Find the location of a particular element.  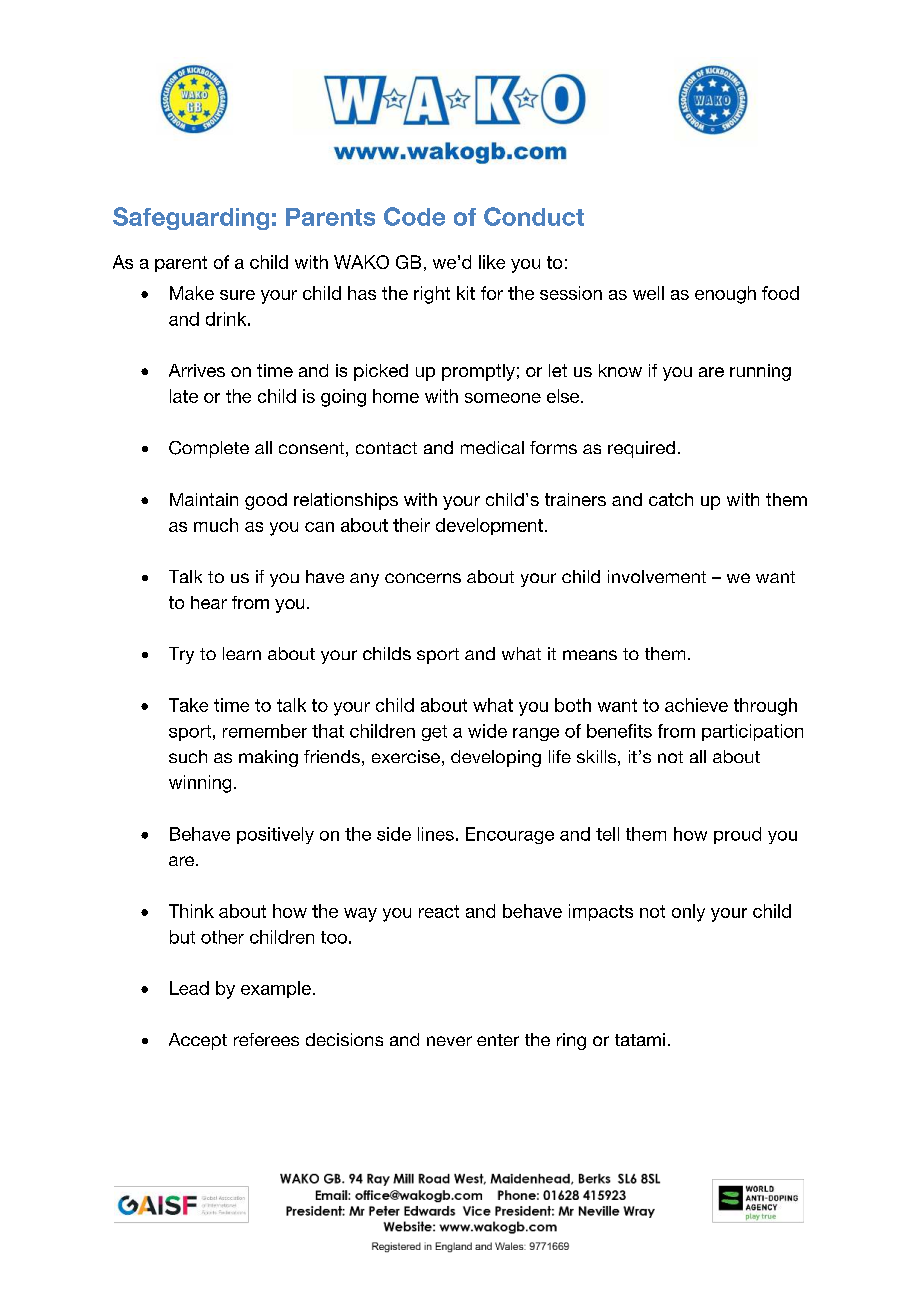

referees is located at coordinates (266, 1039).
